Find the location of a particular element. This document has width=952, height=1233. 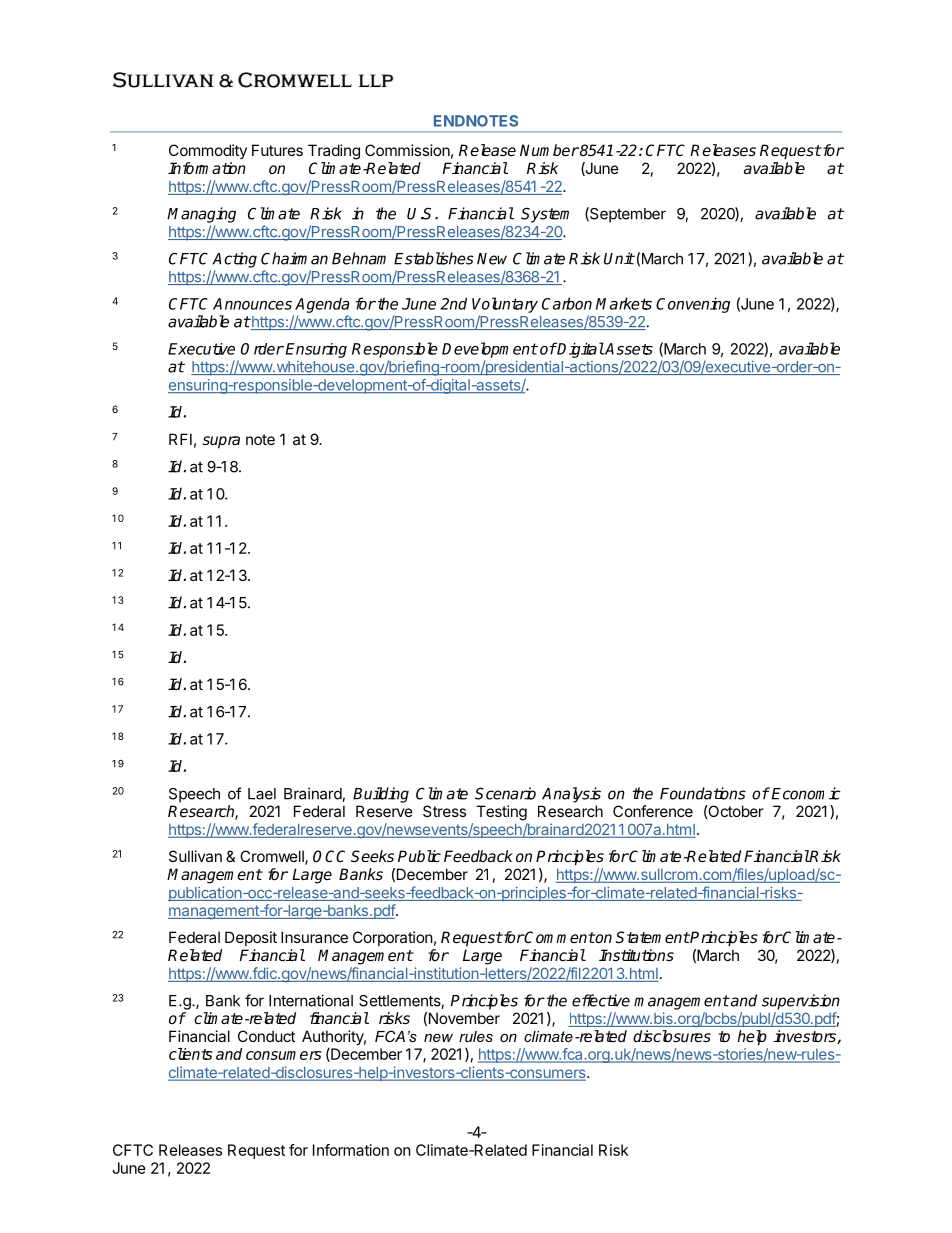

effective is located at coordinates (601, 1000).
